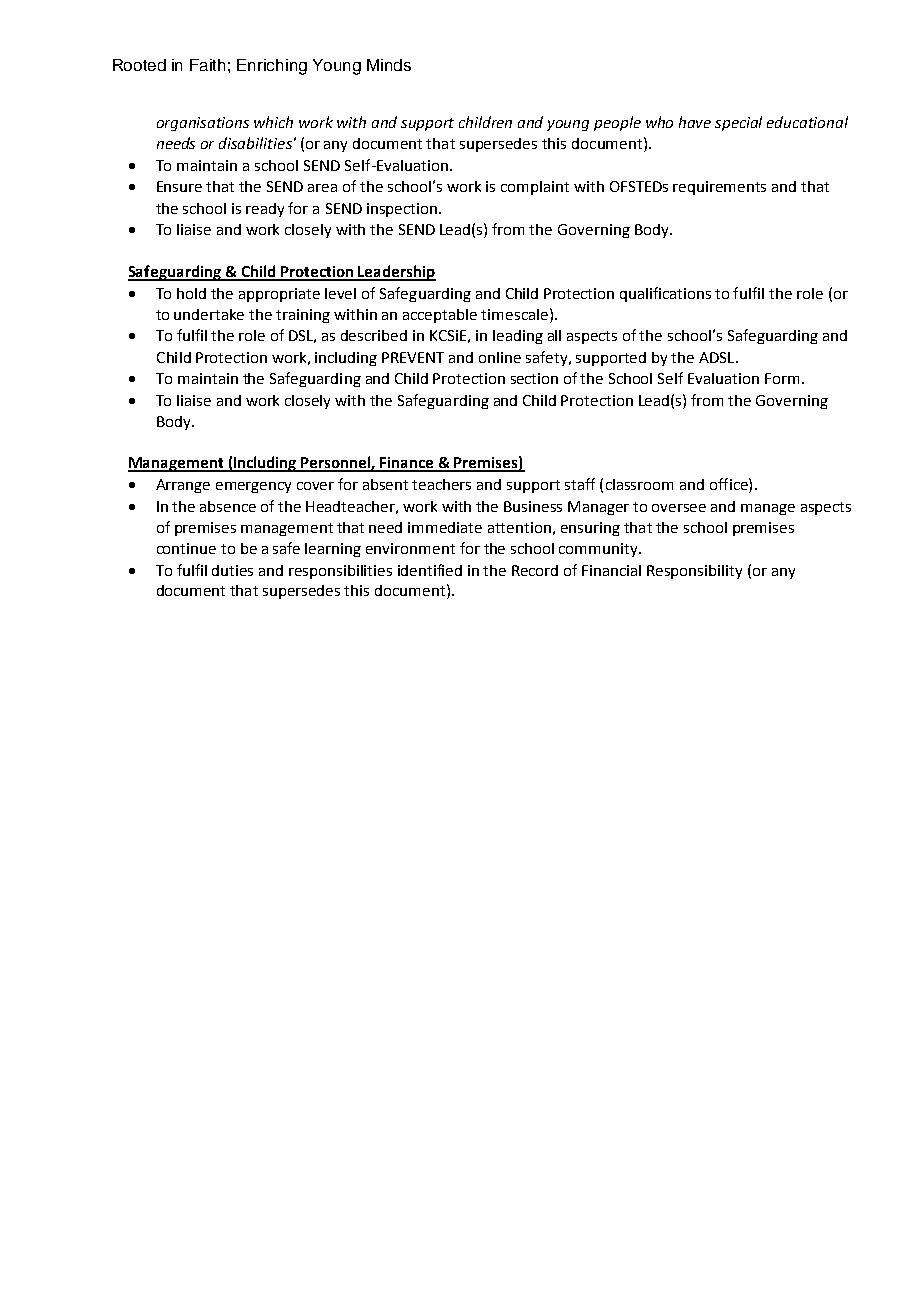 The image size is (924, 1308). Describe the element at coordinates (534, 378) in the screenshot. I see `section` at that location.
